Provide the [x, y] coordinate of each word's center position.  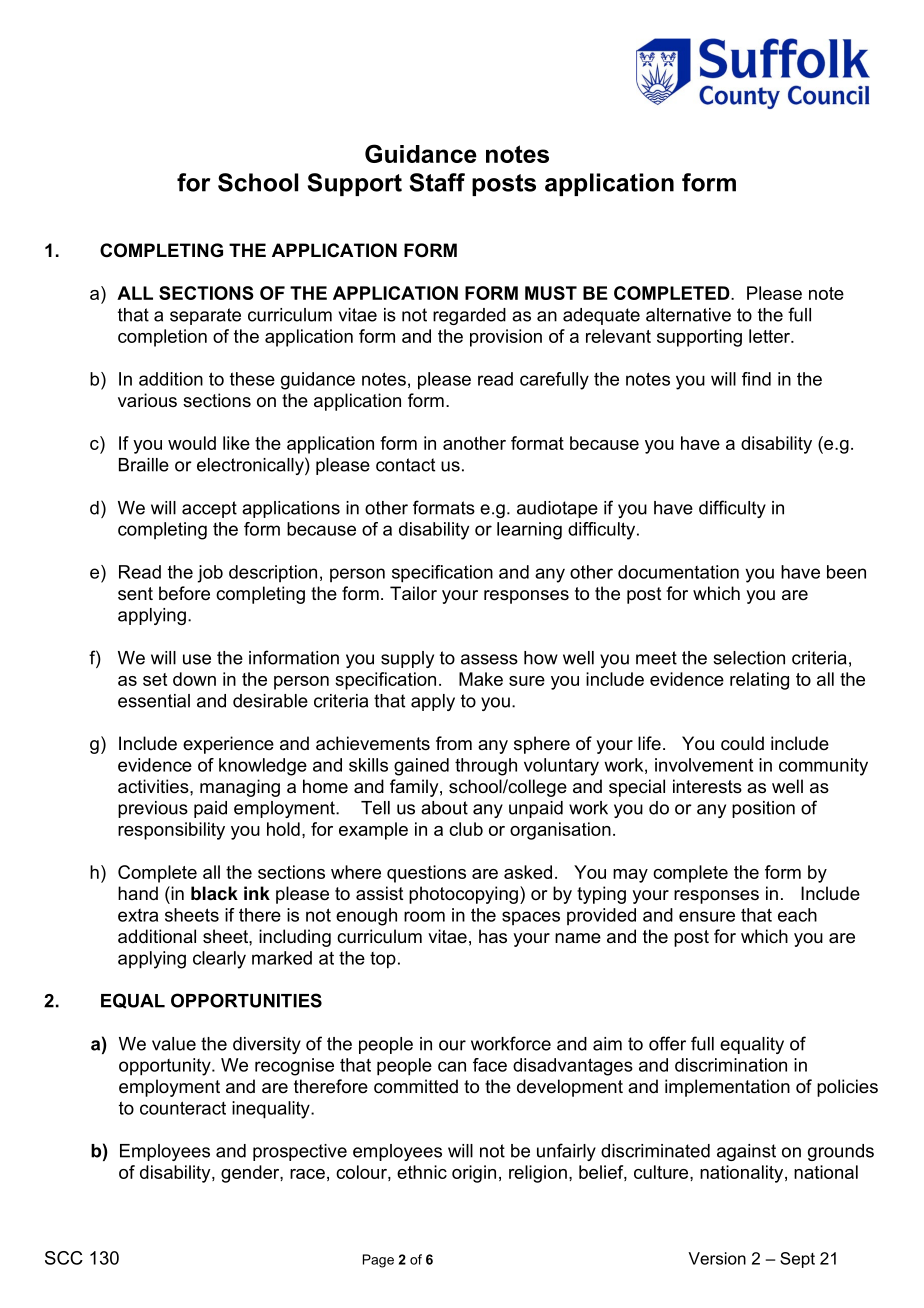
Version [717, 1258]
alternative [688, 315]
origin [474, 1174]
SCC [64, 1258]
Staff [437, 182]
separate [205, 316]
